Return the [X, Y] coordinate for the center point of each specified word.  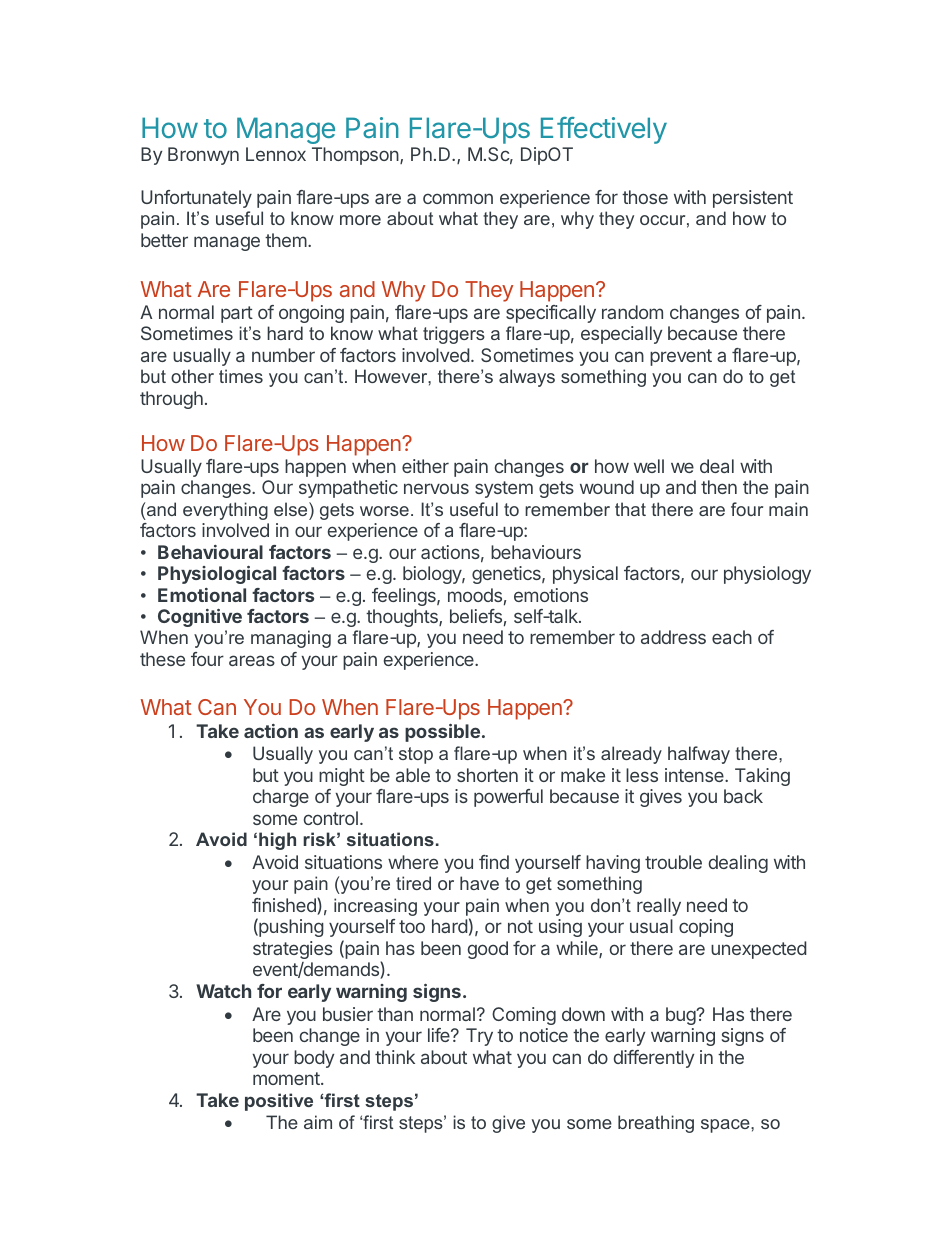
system [504, 489]
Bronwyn [203, 156]
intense [695, 775]
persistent [753, 199]
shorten [487, 775]
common [458, 198]
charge [281, 798]
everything [225, 511]
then [719, 487]
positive [279, 1102]
